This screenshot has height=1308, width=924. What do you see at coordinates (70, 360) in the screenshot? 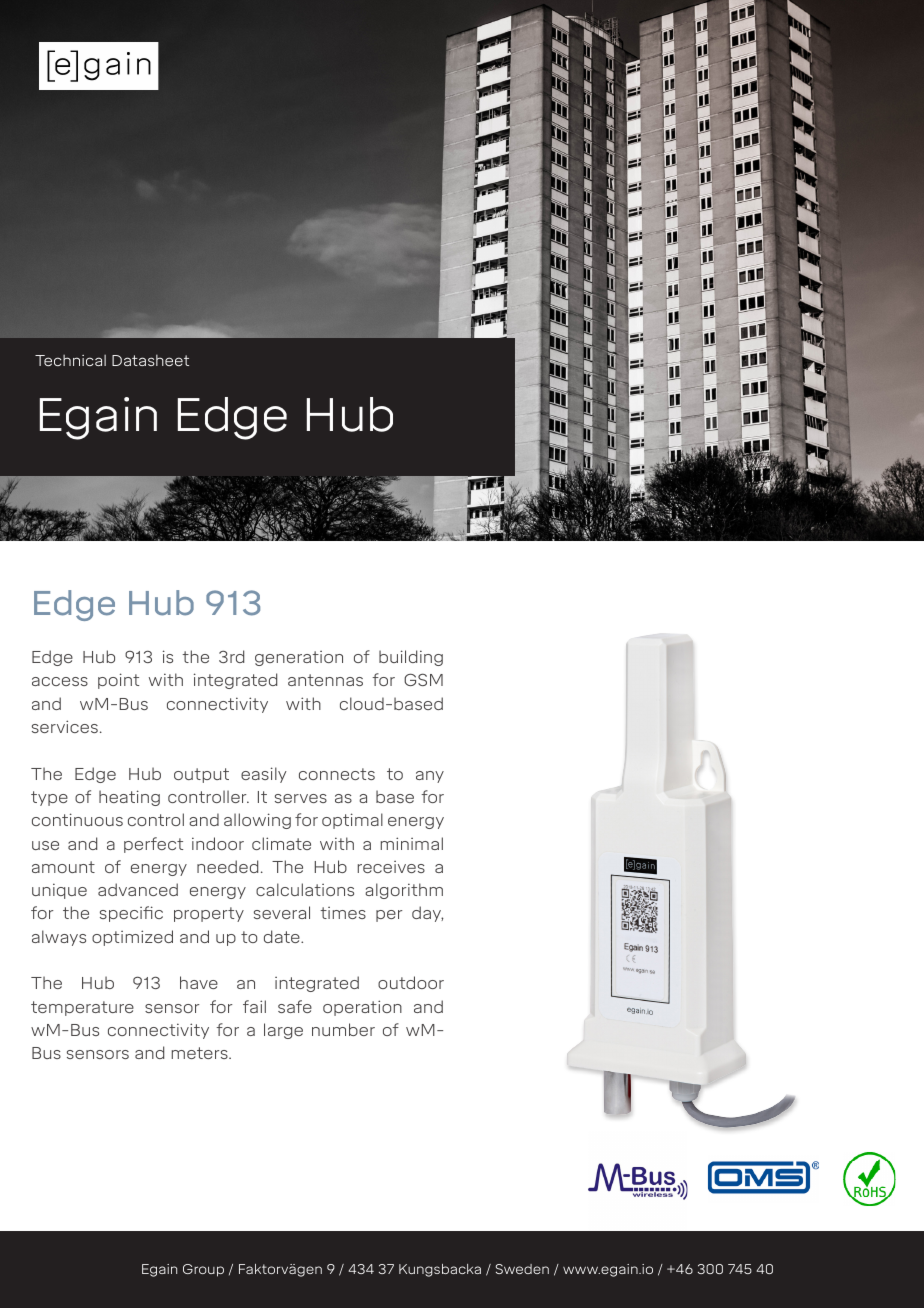
I see `Technical` at bounding box center [70, 360].
